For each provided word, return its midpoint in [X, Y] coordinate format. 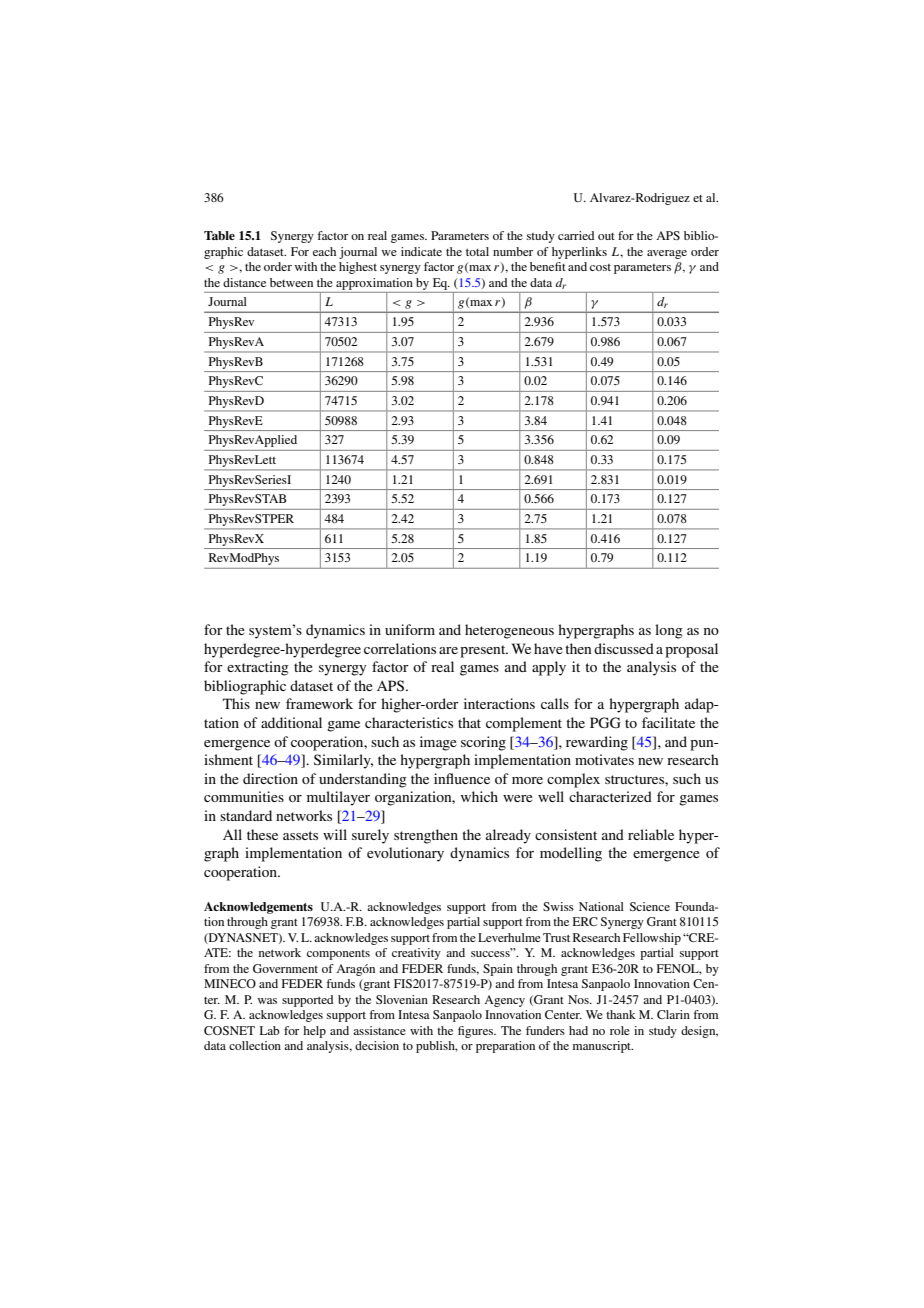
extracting [258, 668]
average [667, 254]
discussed [624, 648]
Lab [270, 1030]
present [484, 651]
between [291, 282]
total [477, 251]
